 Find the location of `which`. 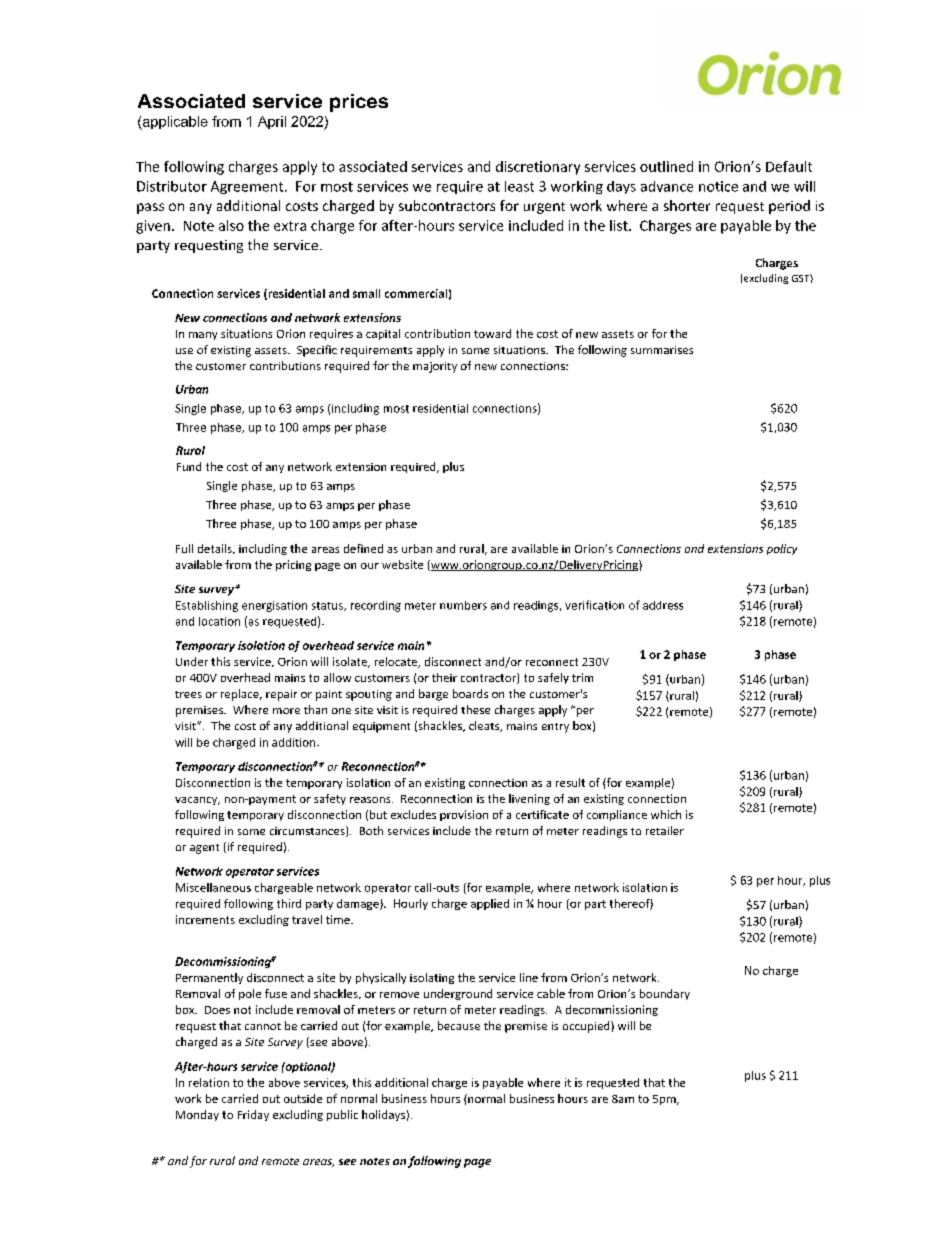

which is located at coordinates (666, 814).
